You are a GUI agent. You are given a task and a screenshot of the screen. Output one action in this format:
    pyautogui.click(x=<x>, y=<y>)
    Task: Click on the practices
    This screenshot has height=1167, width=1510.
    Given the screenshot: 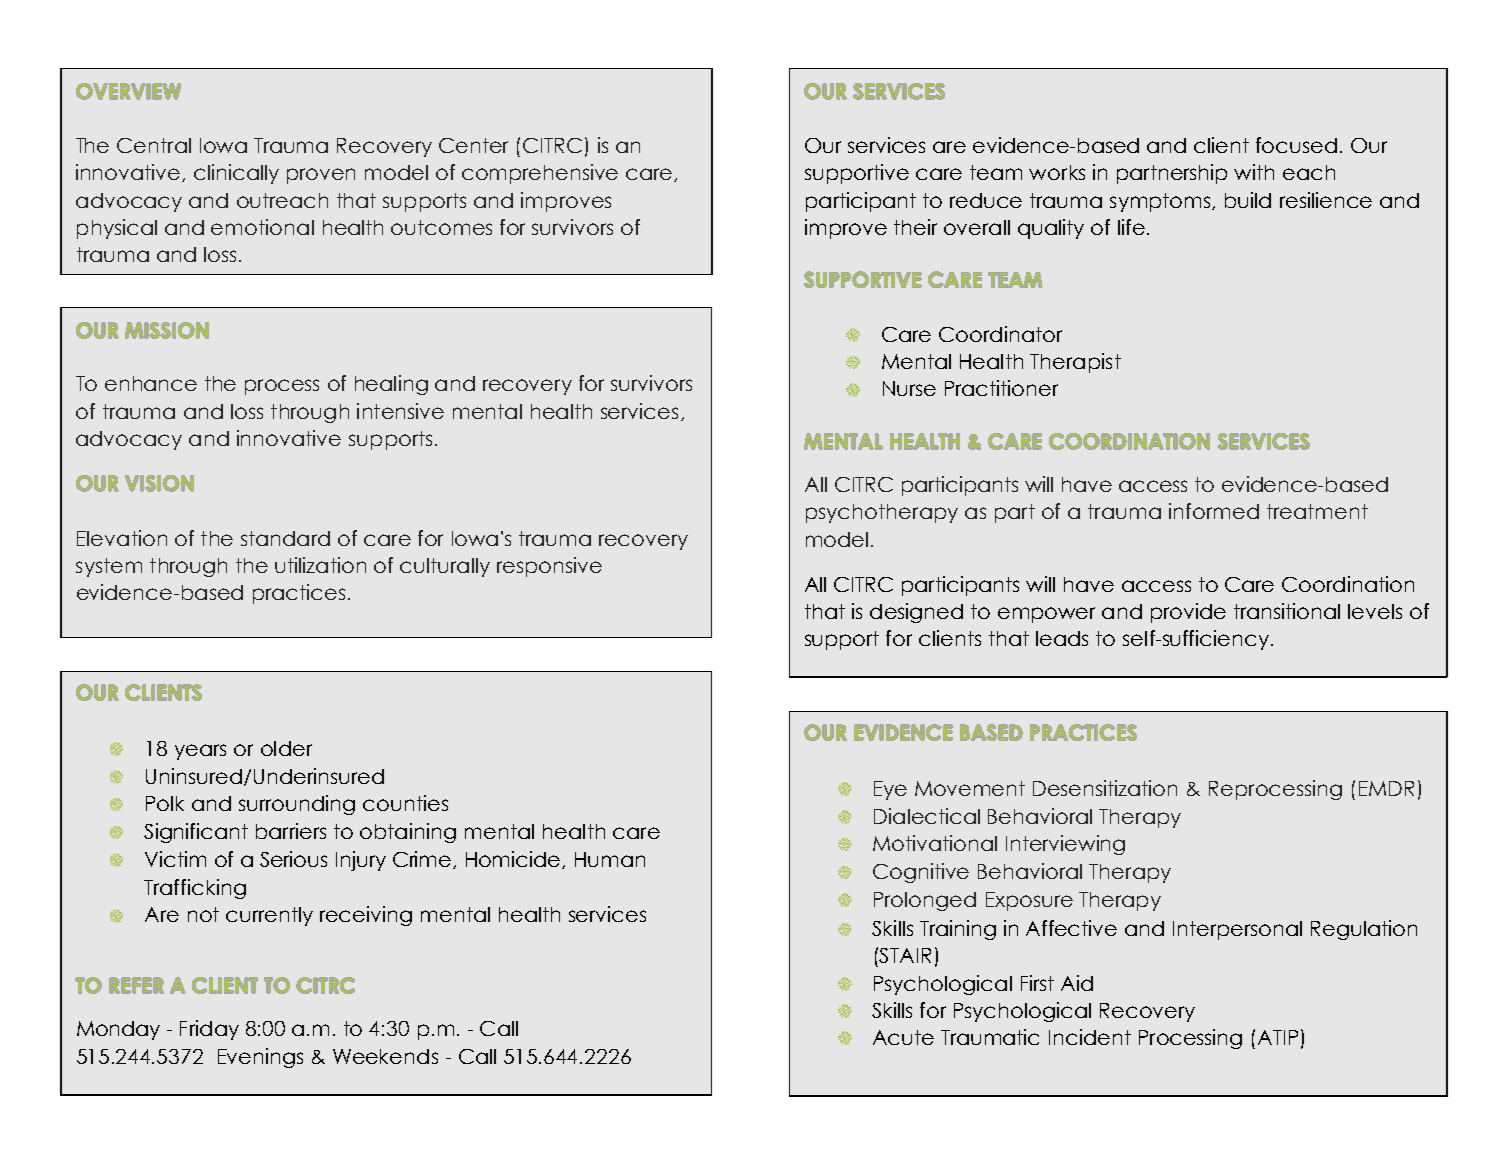 What is the action you would take?
    pyautogui.click(x=299, y=594)
